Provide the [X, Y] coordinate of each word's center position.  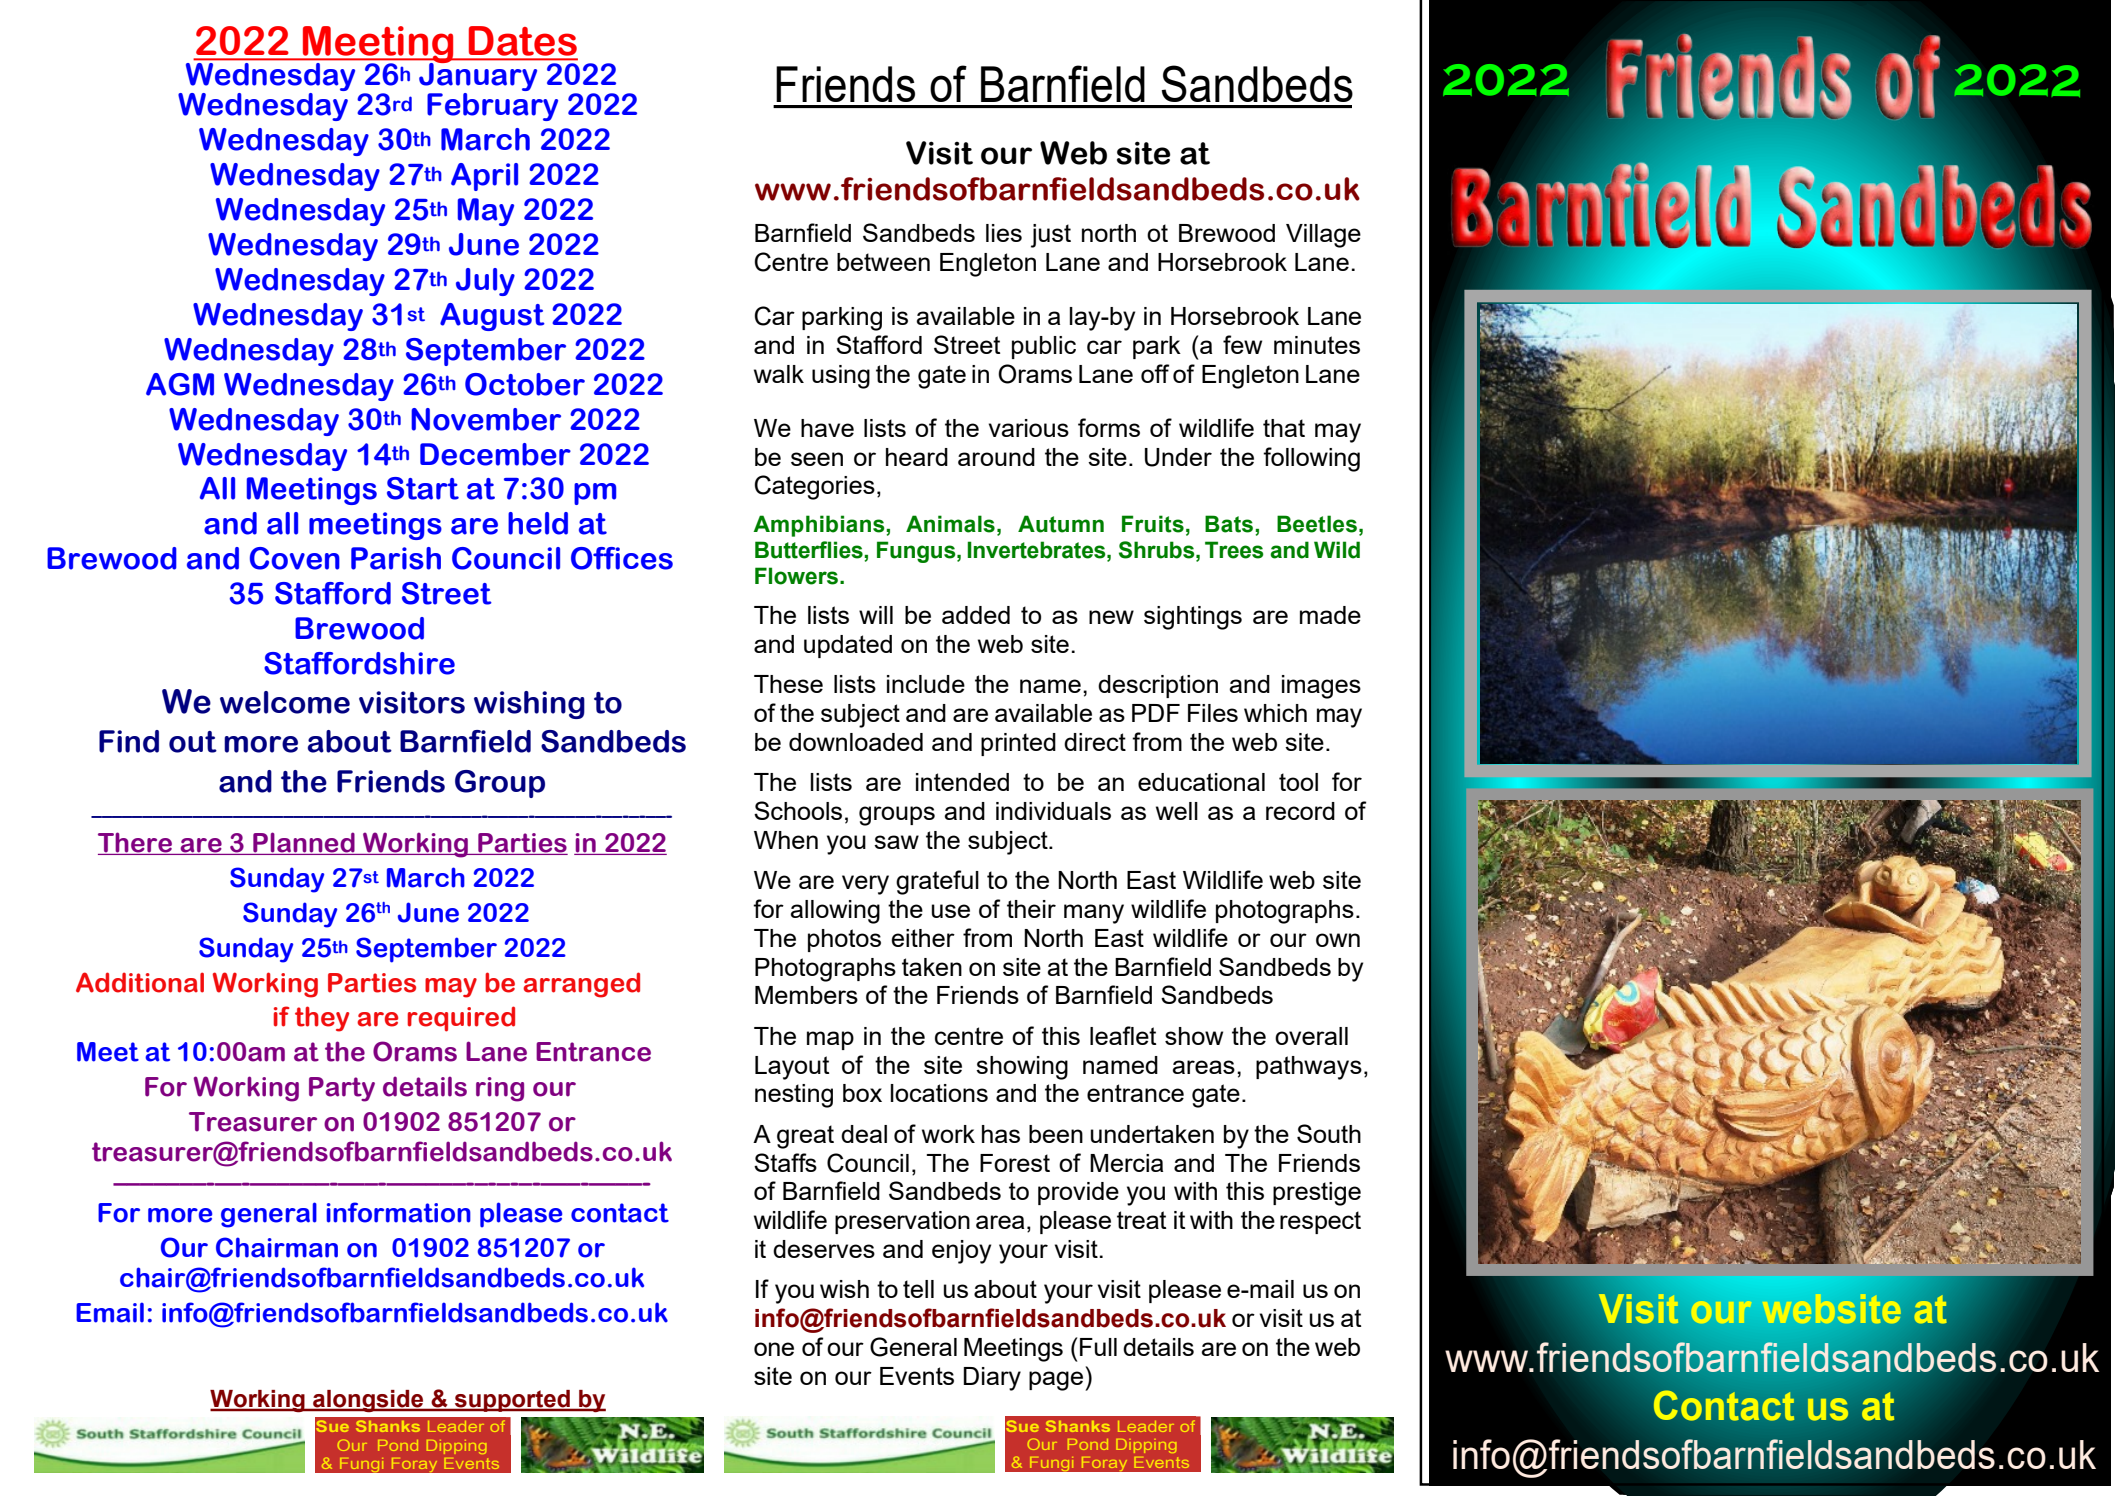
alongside [368, 1401]
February [492, 107]
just [1051, 236]
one [774, 1349]
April [484, 177]
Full [1098, 1347]
